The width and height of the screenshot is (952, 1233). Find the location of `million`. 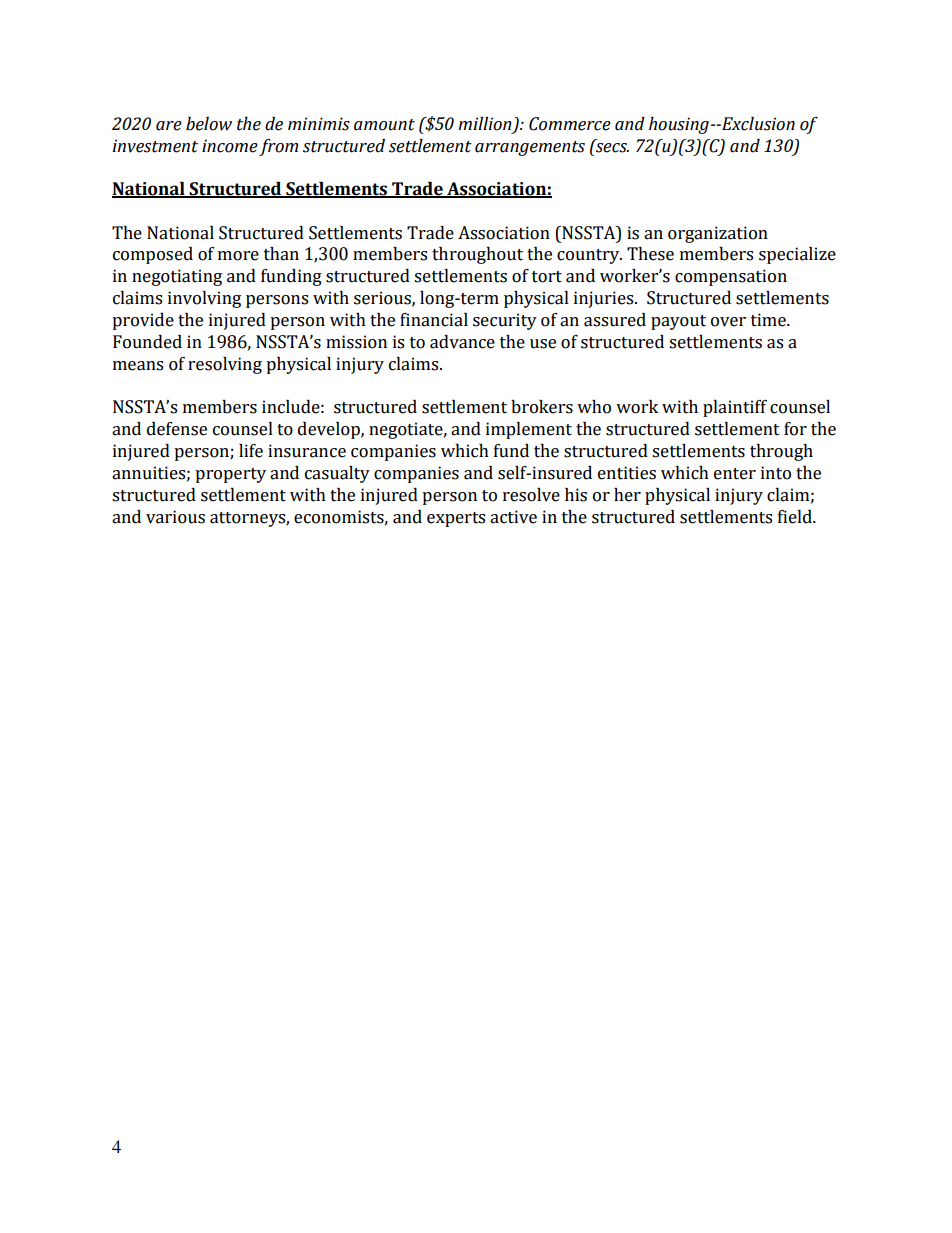

million is located at coordinates (484, 124).
